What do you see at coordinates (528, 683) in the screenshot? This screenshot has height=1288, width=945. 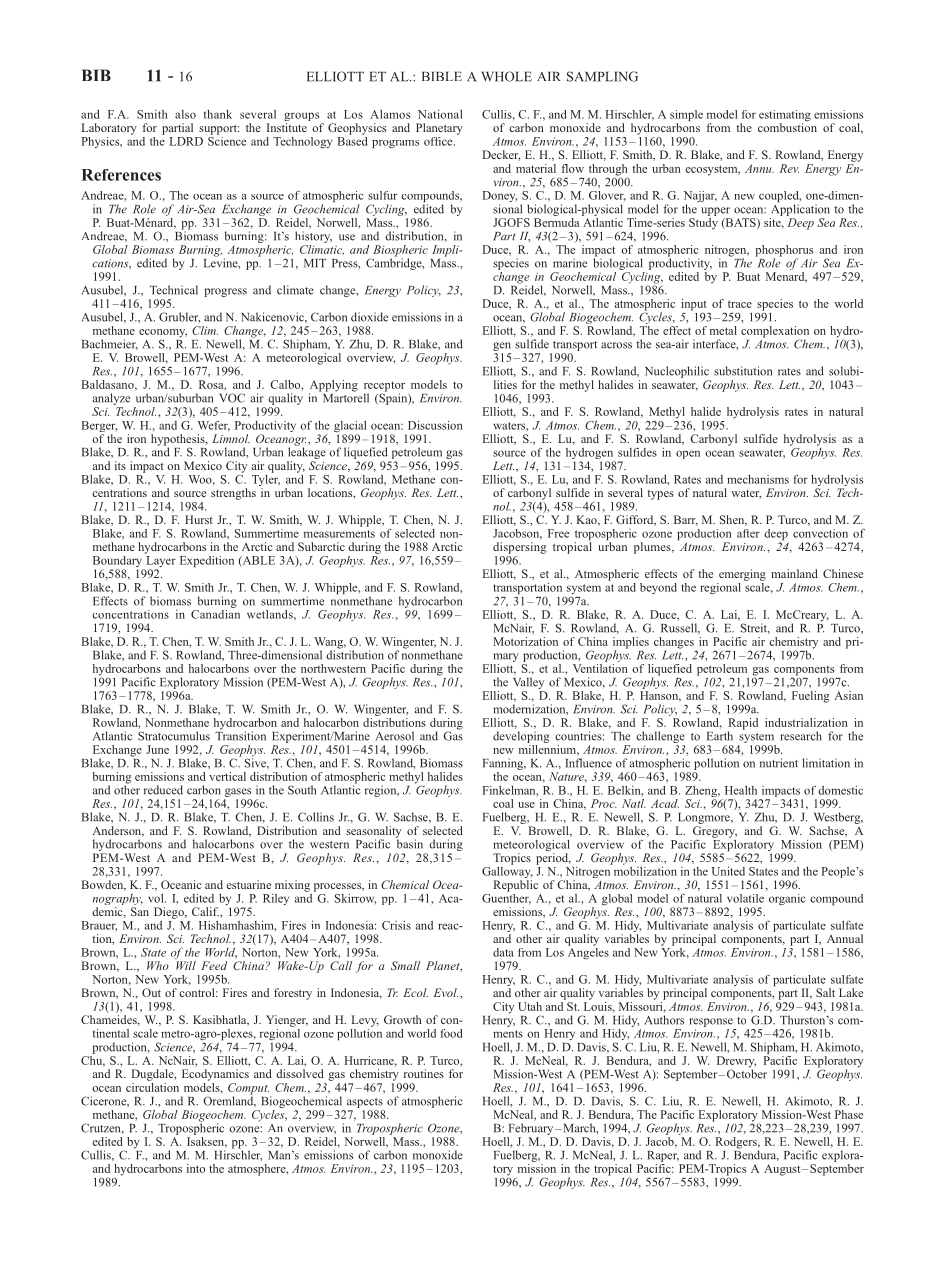 I see `Valley` at bounding box center [528, 683].
